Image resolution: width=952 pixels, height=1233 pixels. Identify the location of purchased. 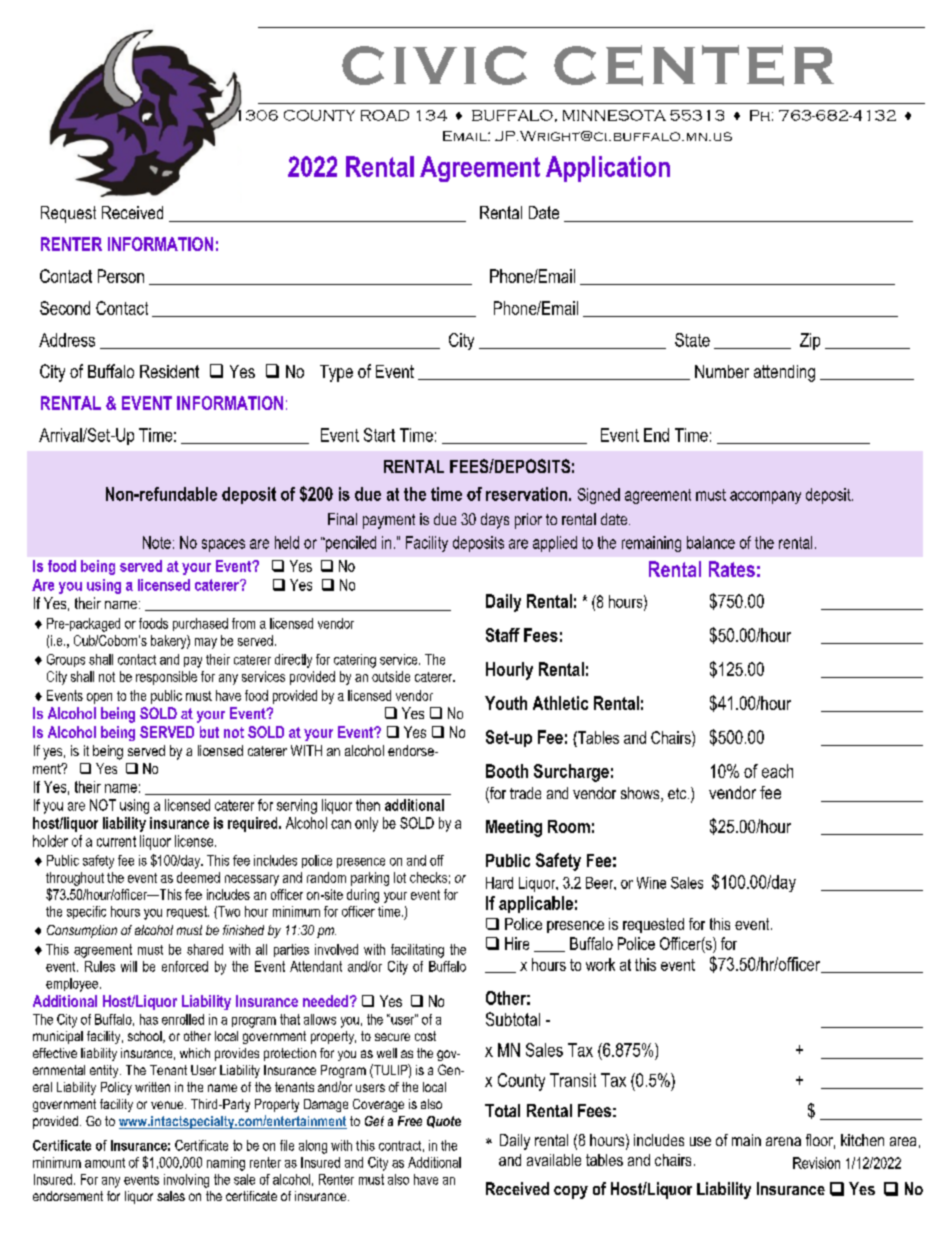
(200, 624).
